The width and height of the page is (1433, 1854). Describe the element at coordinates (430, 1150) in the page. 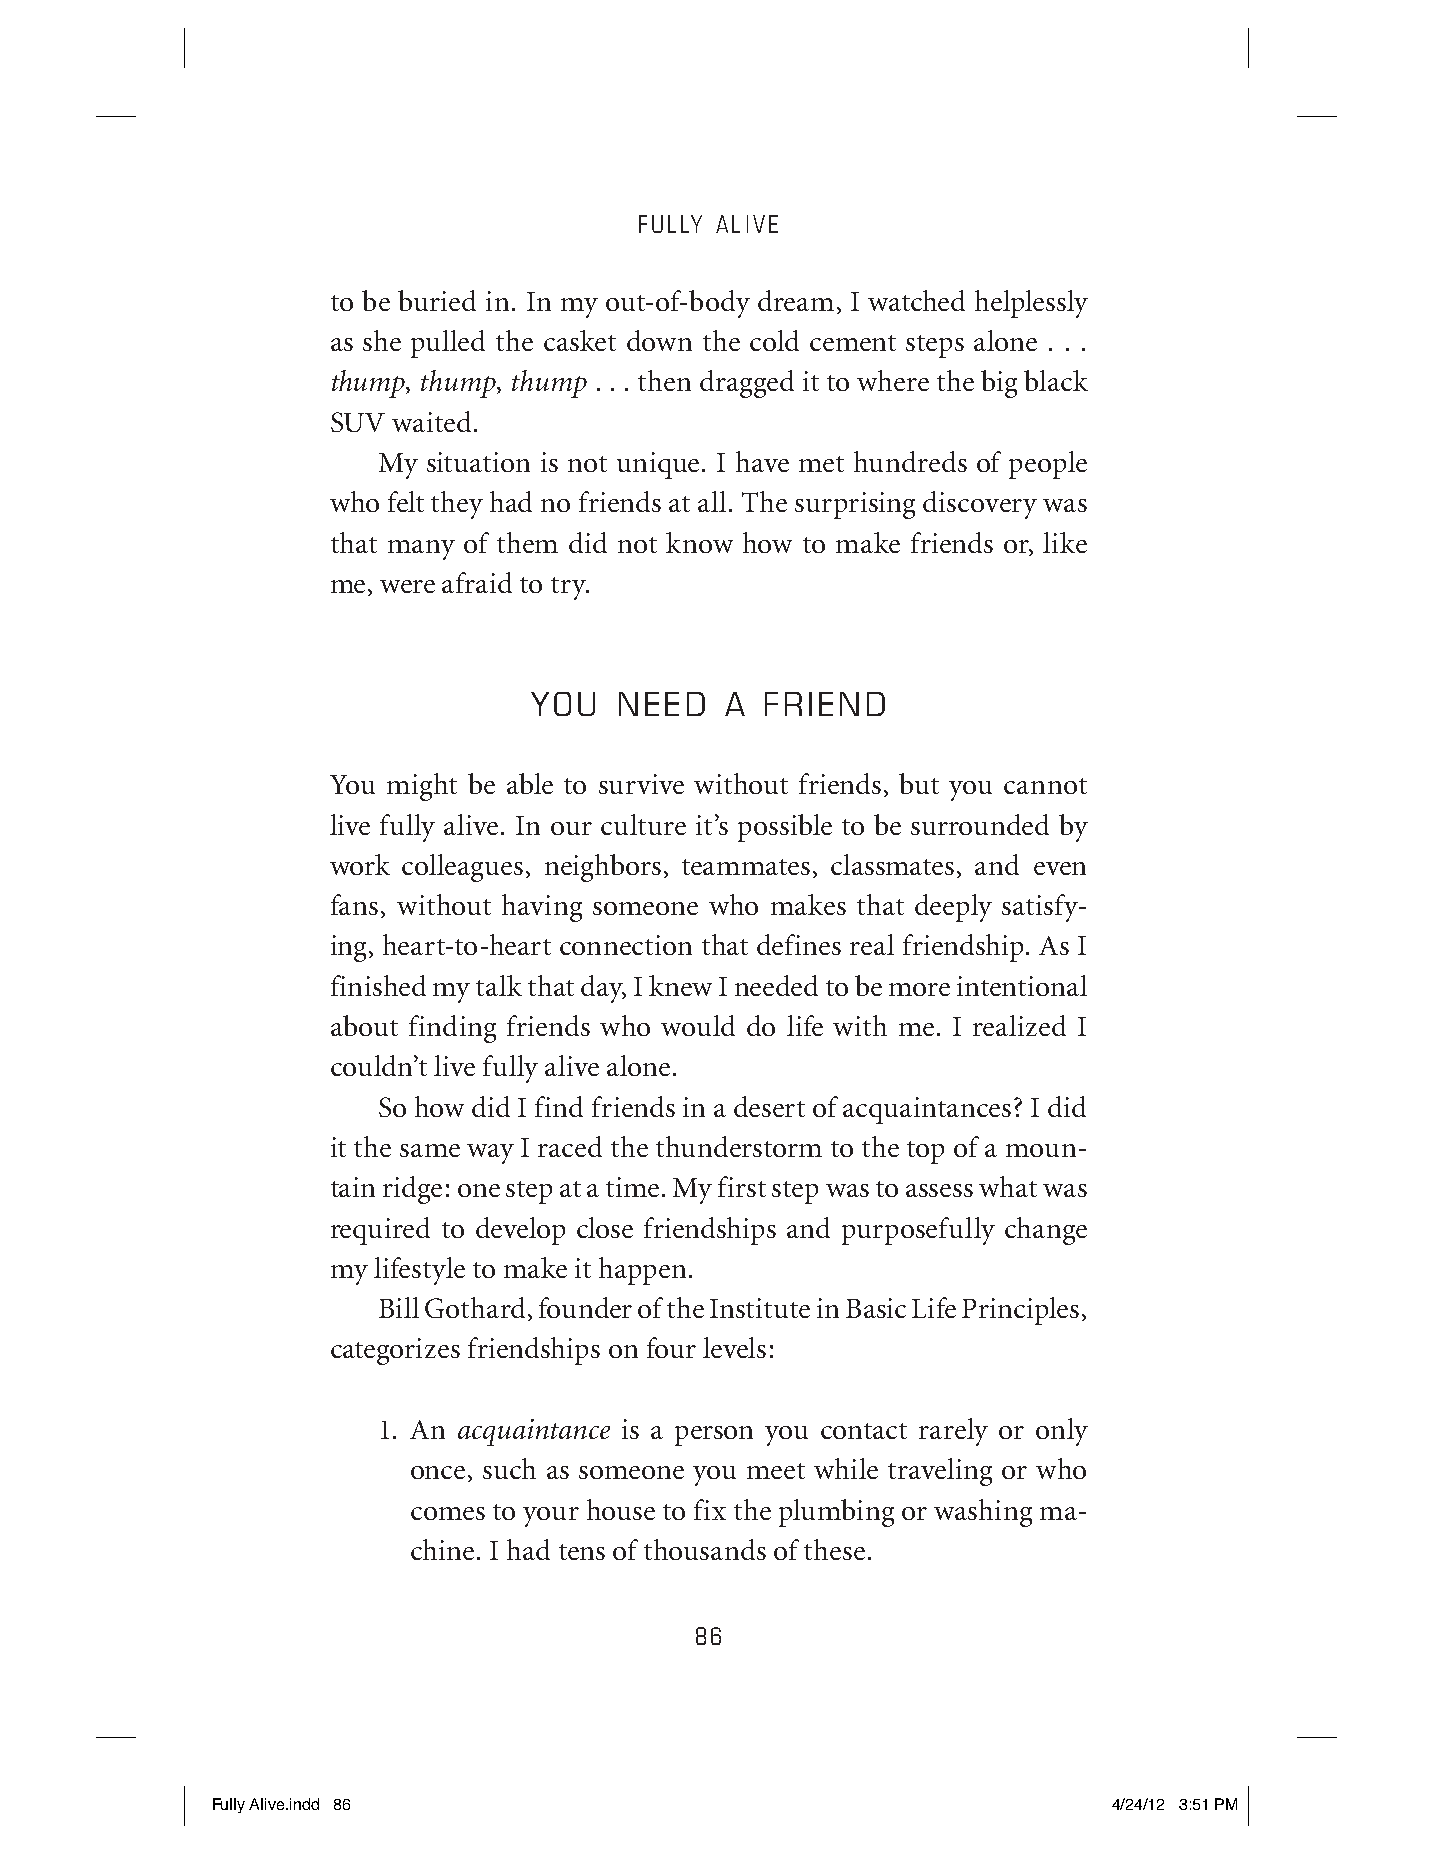

I see `same` at that location.
